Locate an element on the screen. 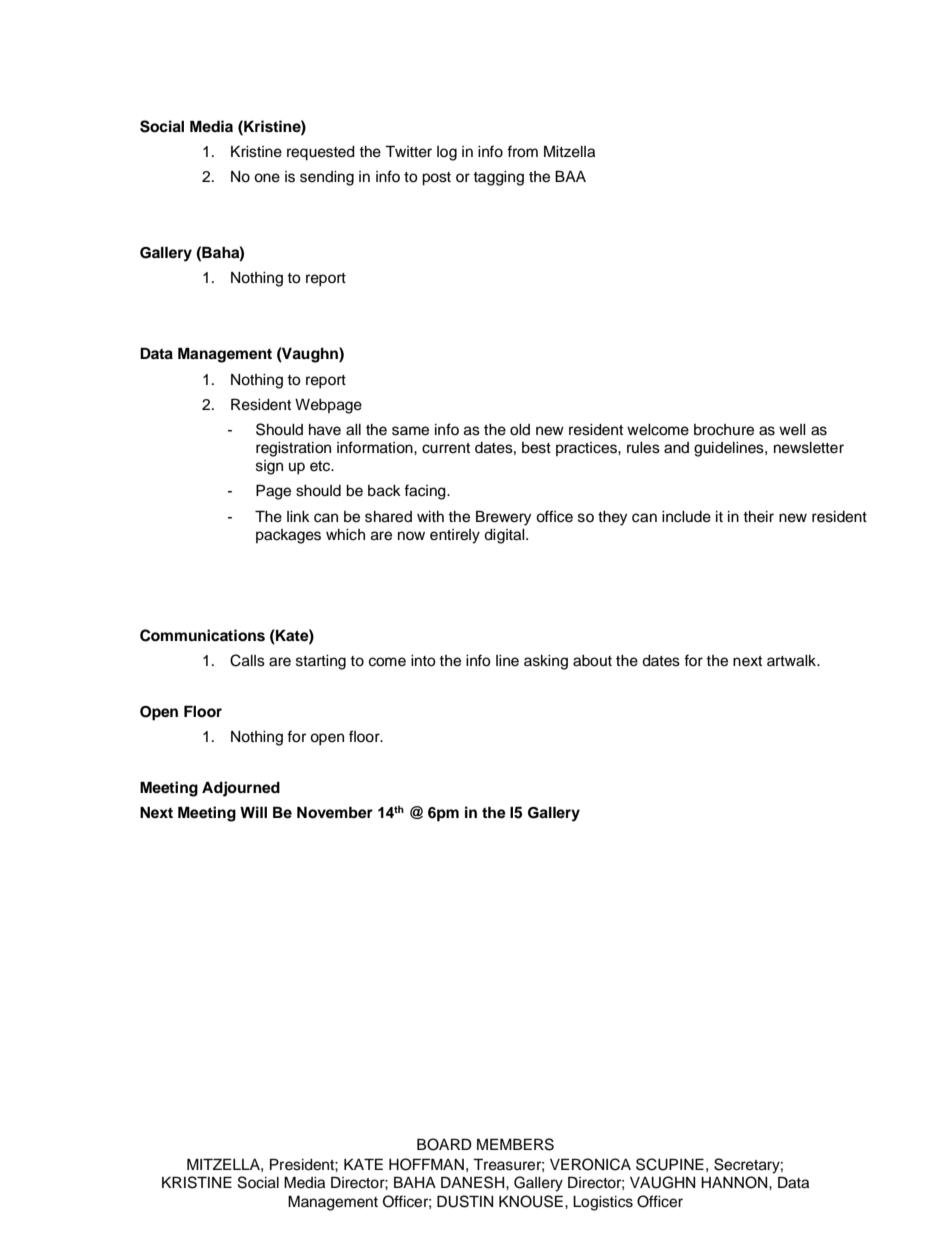  HOFFMAN is located at coordinates (426, 1164).
